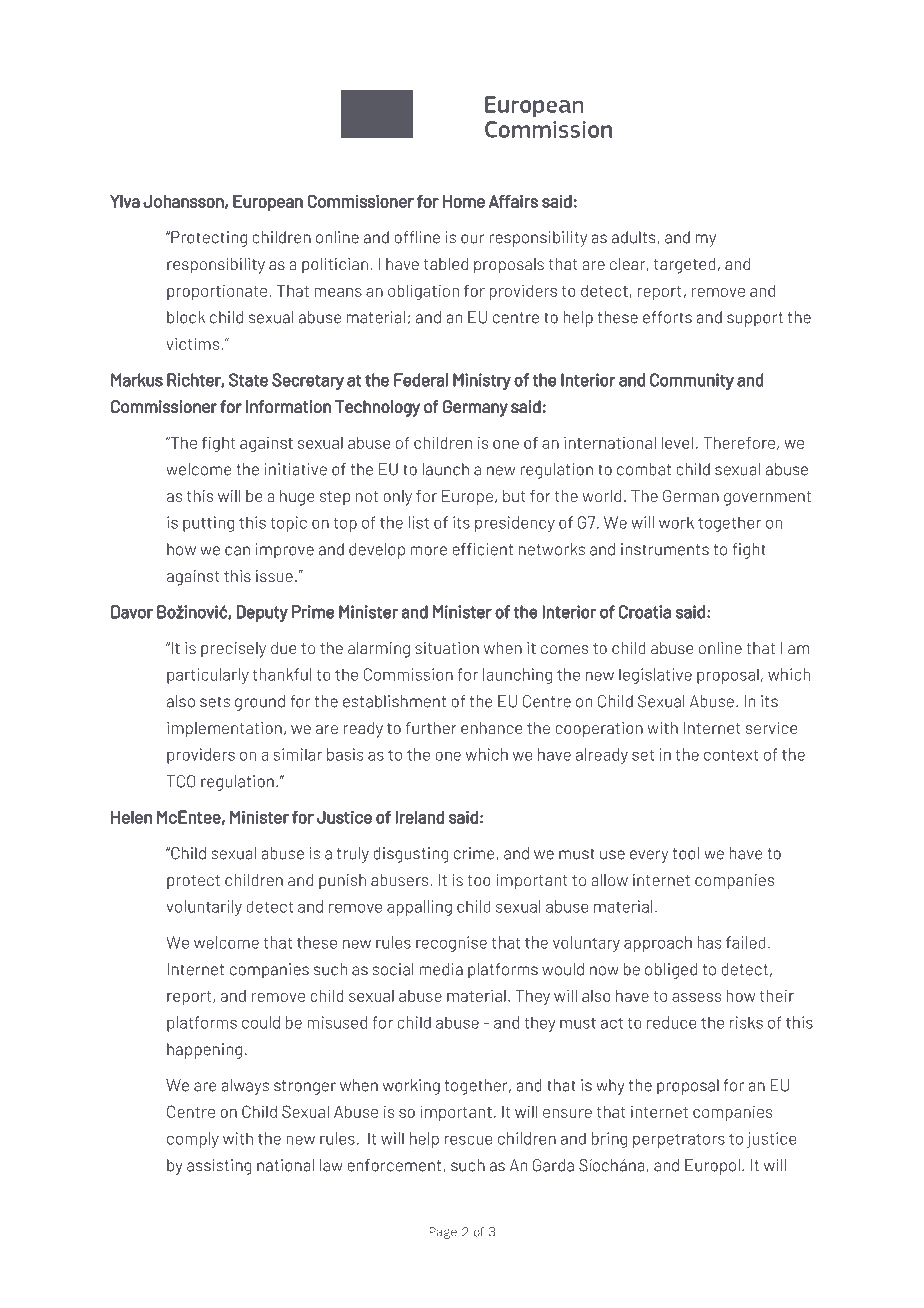 This document has height=1308, width=924. Describe the element at coordinates (677, 442) in the document. I see `level` at that location.
